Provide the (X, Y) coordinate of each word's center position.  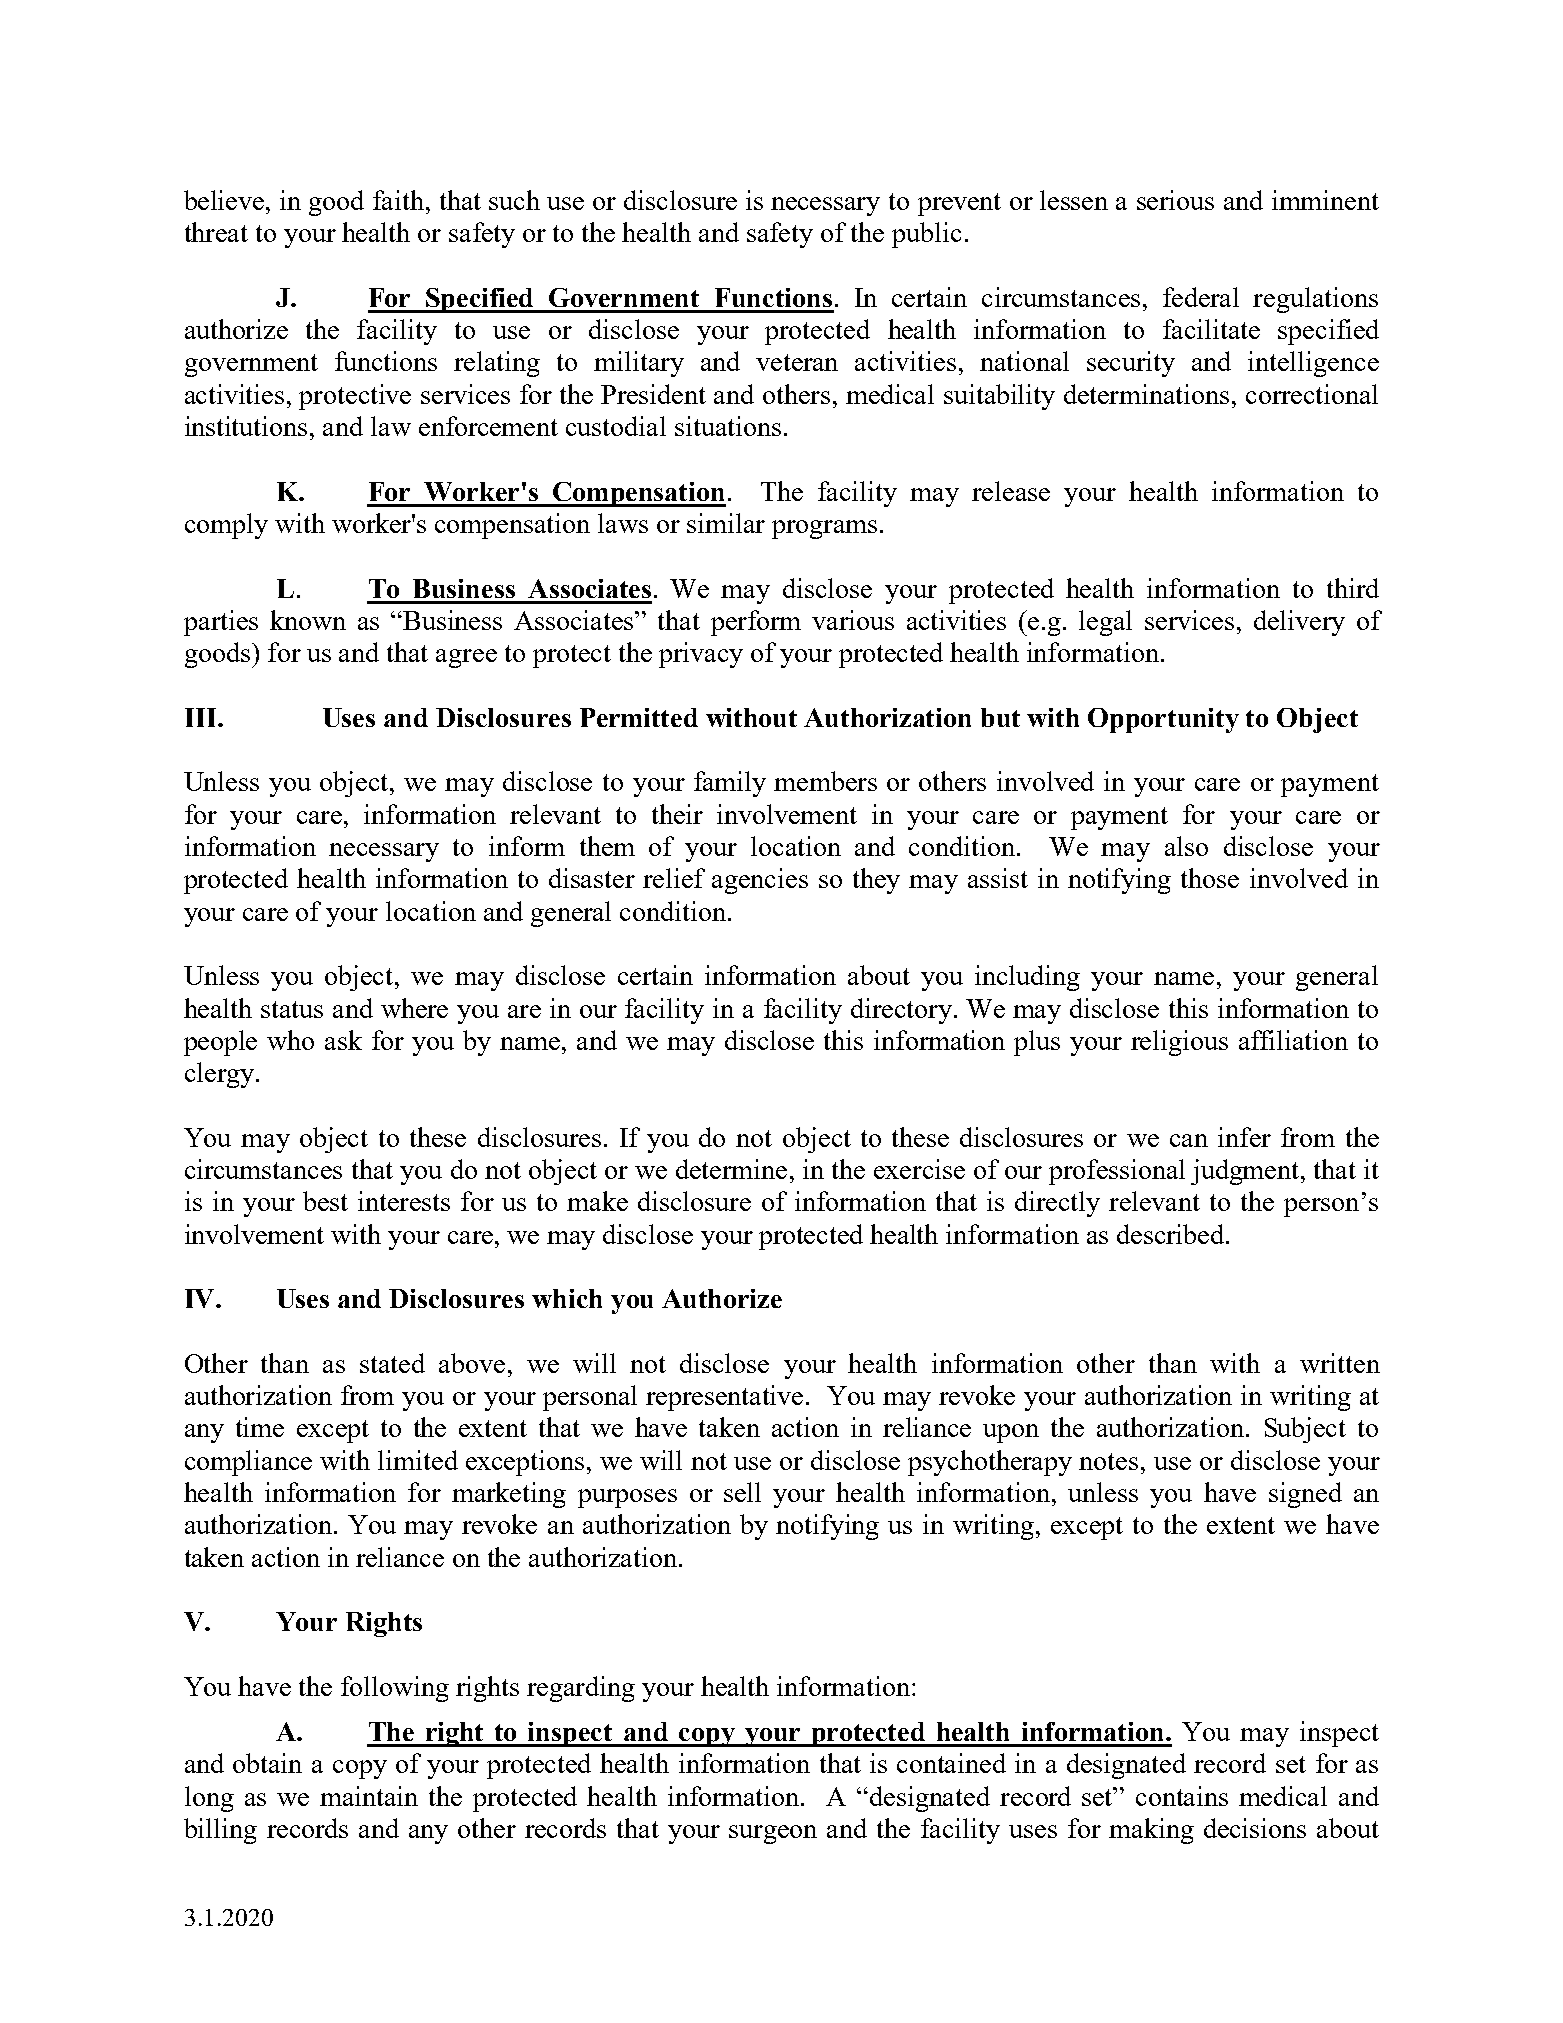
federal (1201, 297)
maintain (369, 1796)
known (308, 620)
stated (392, 1363)
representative (724, 1398)
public (926, 235)
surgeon (773, 1834)
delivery (1299, 623)
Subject (1305, 1430)
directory (901, 1011)
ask (343, 1040)
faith (400, 200)
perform (756, 623)
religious (1179, 1043)
